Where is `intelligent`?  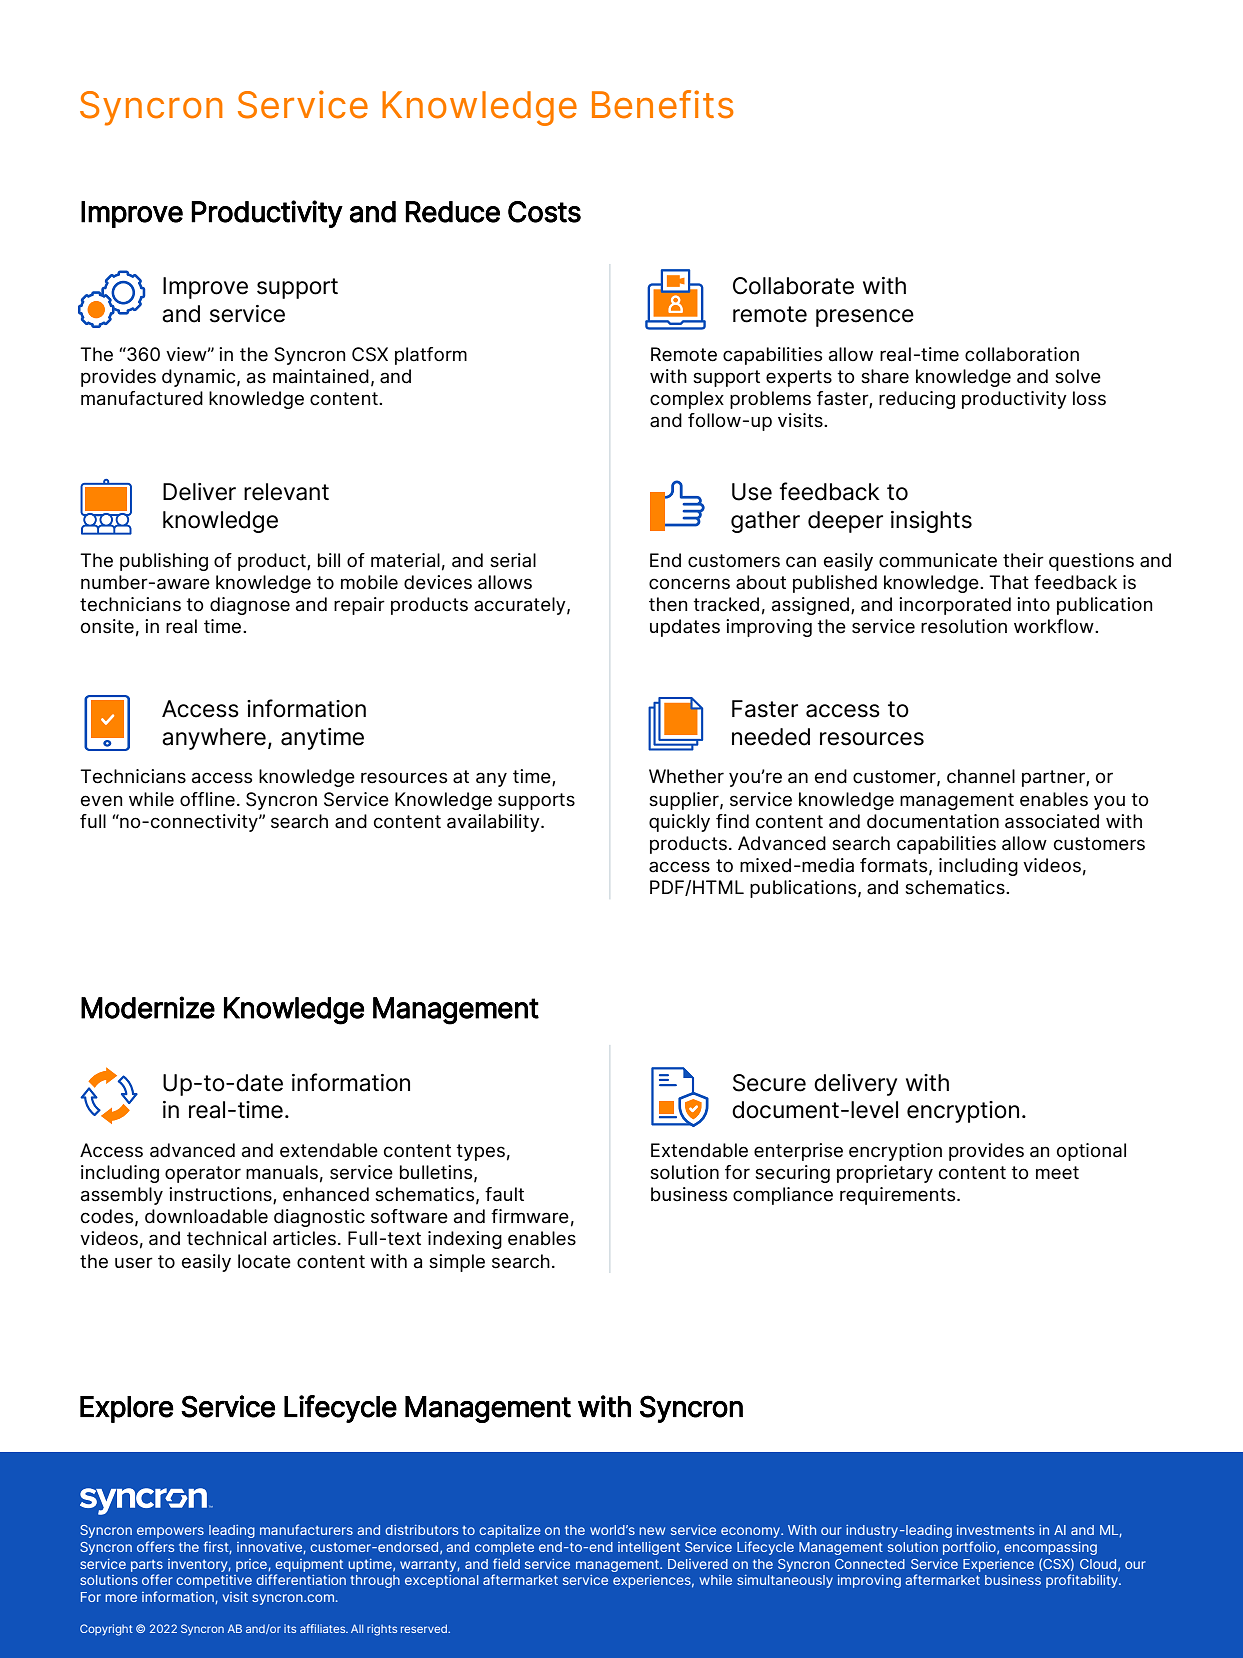
intelligent is located at coordinates (649, 1548).
